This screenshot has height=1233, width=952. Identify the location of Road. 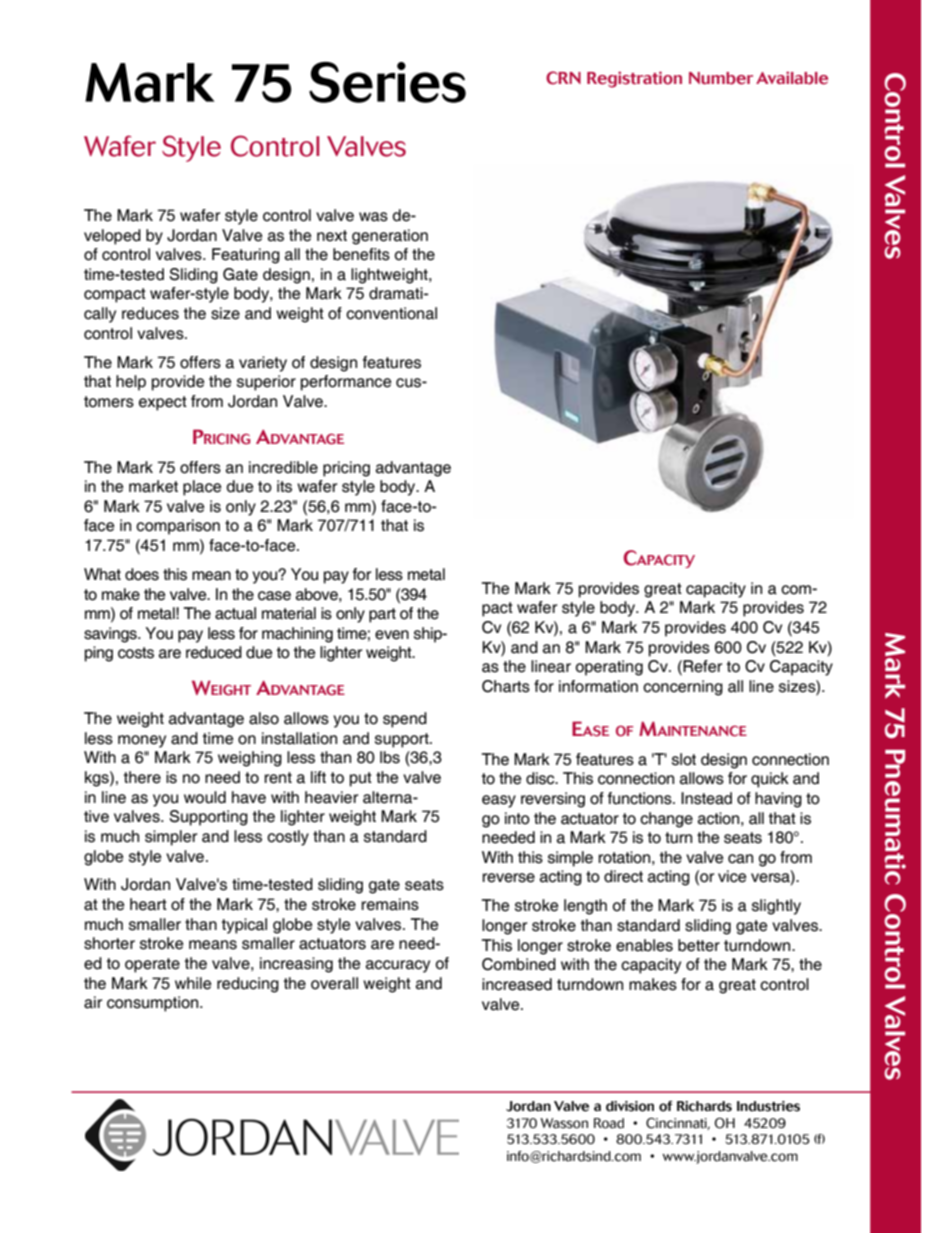
(609, 1123).
